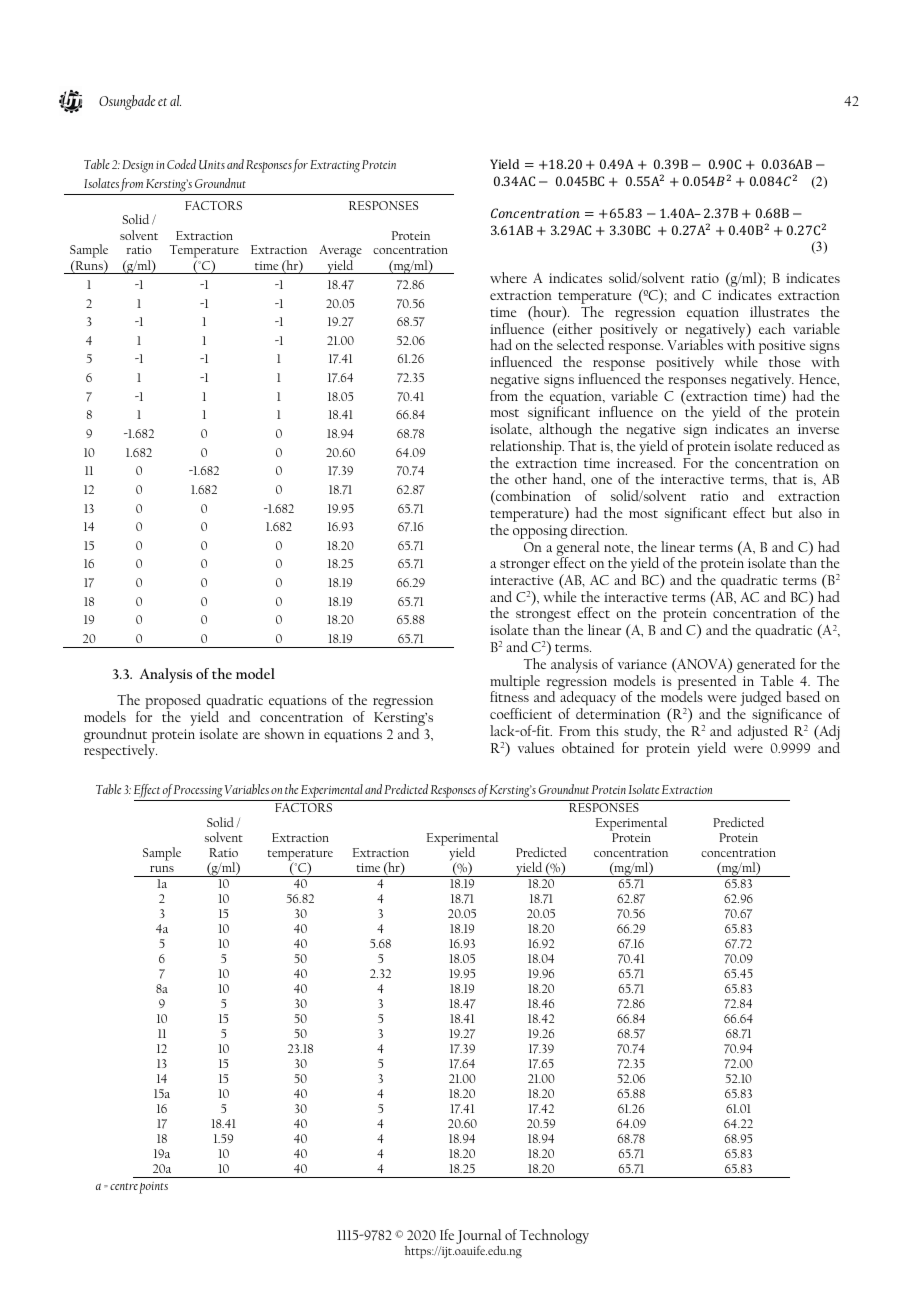 This screenshot has height=1307, width=924. I want to click on Units, so click(212, 164).
